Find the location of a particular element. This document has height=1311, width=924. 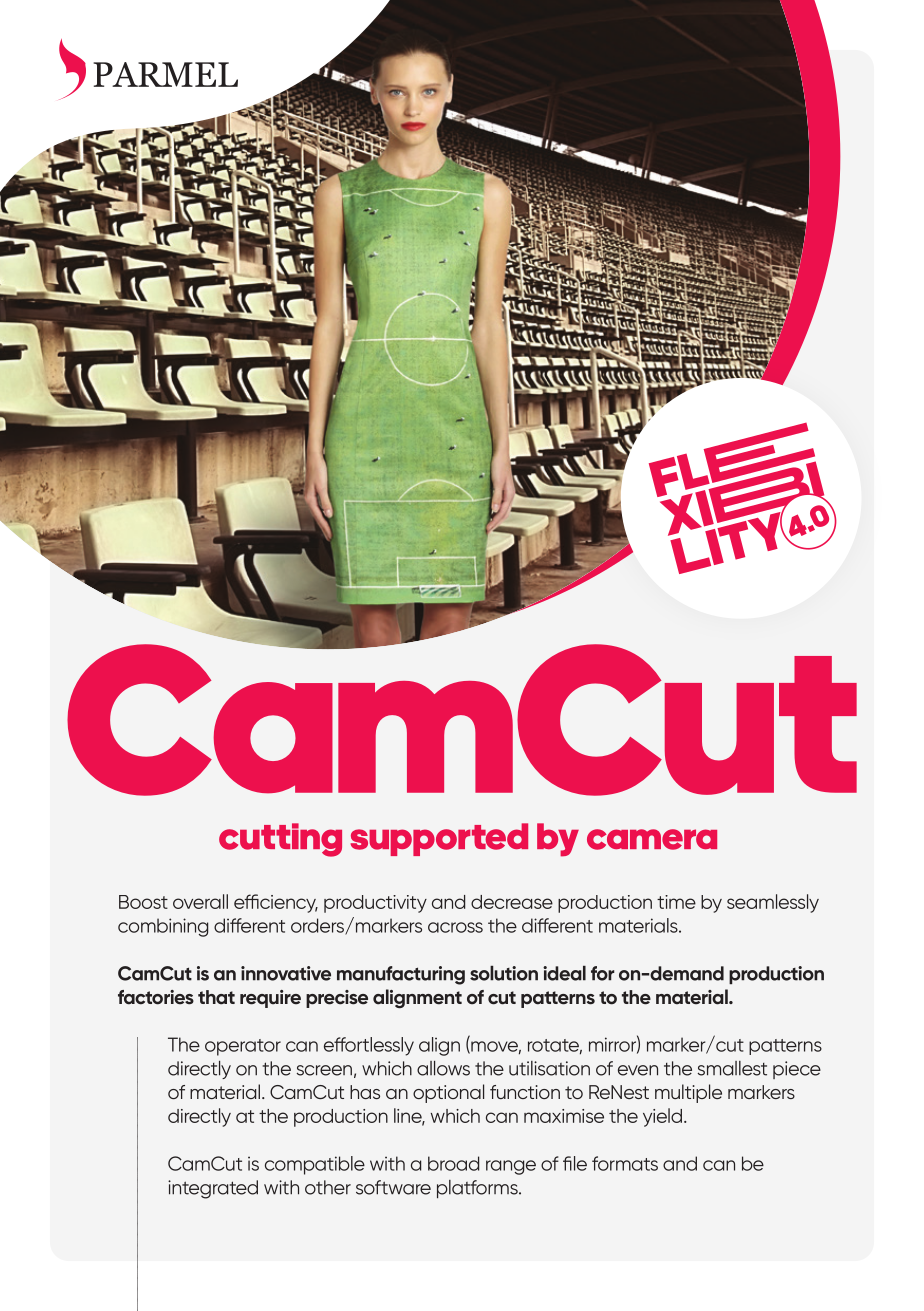

that is located at coordinates (216, 997).
